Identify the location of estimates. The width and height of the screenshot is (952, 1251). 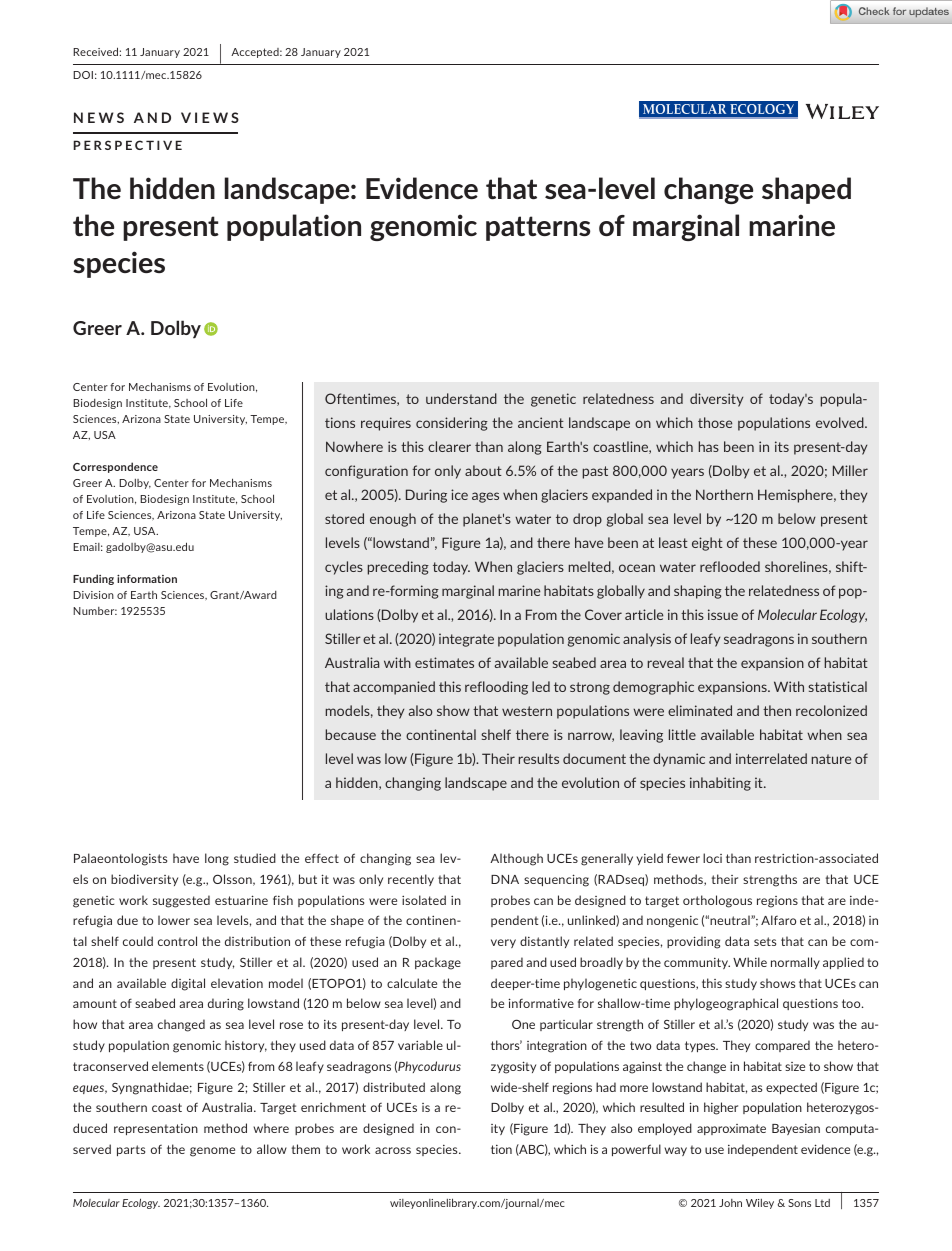
(444, 662).
